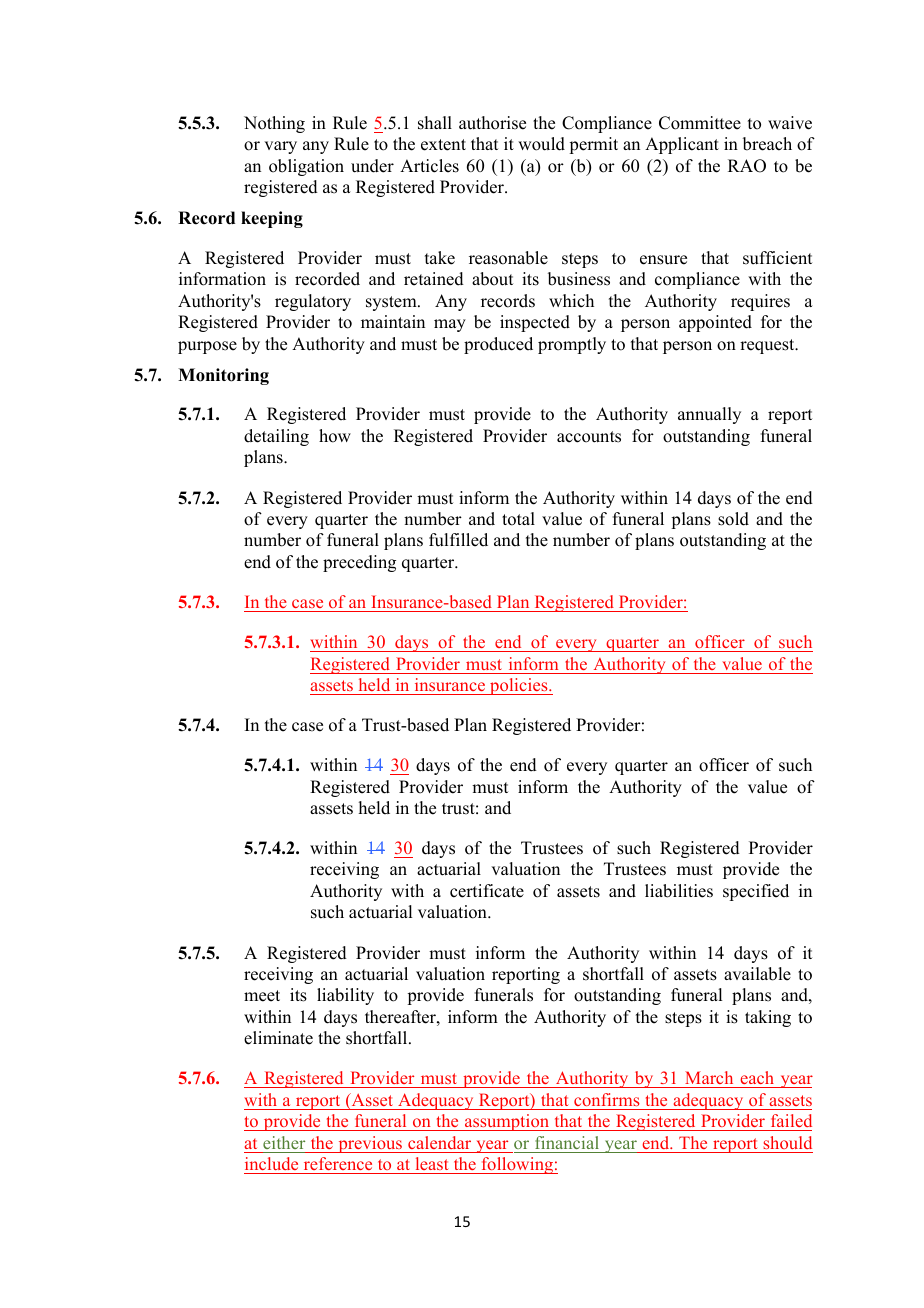 The width and height of the screenshot is (924, 1308). What do you see at coordinates (733, 519) in the screenshot?
I see `sold` at bounding box center [733, 519].
